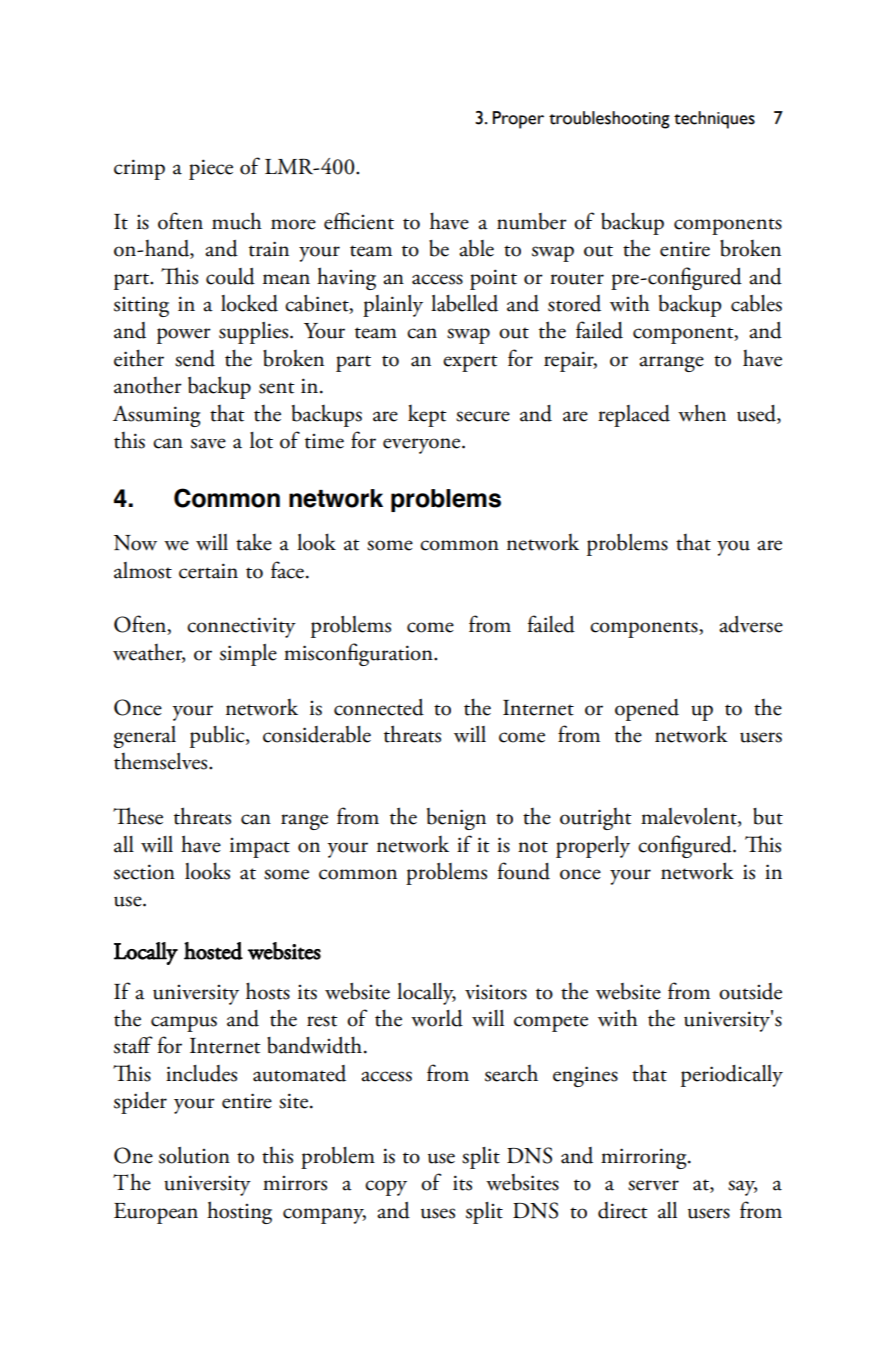 The height and width of the screenshot is (1345, 896). I want to click on piece, so click(211, 169).
